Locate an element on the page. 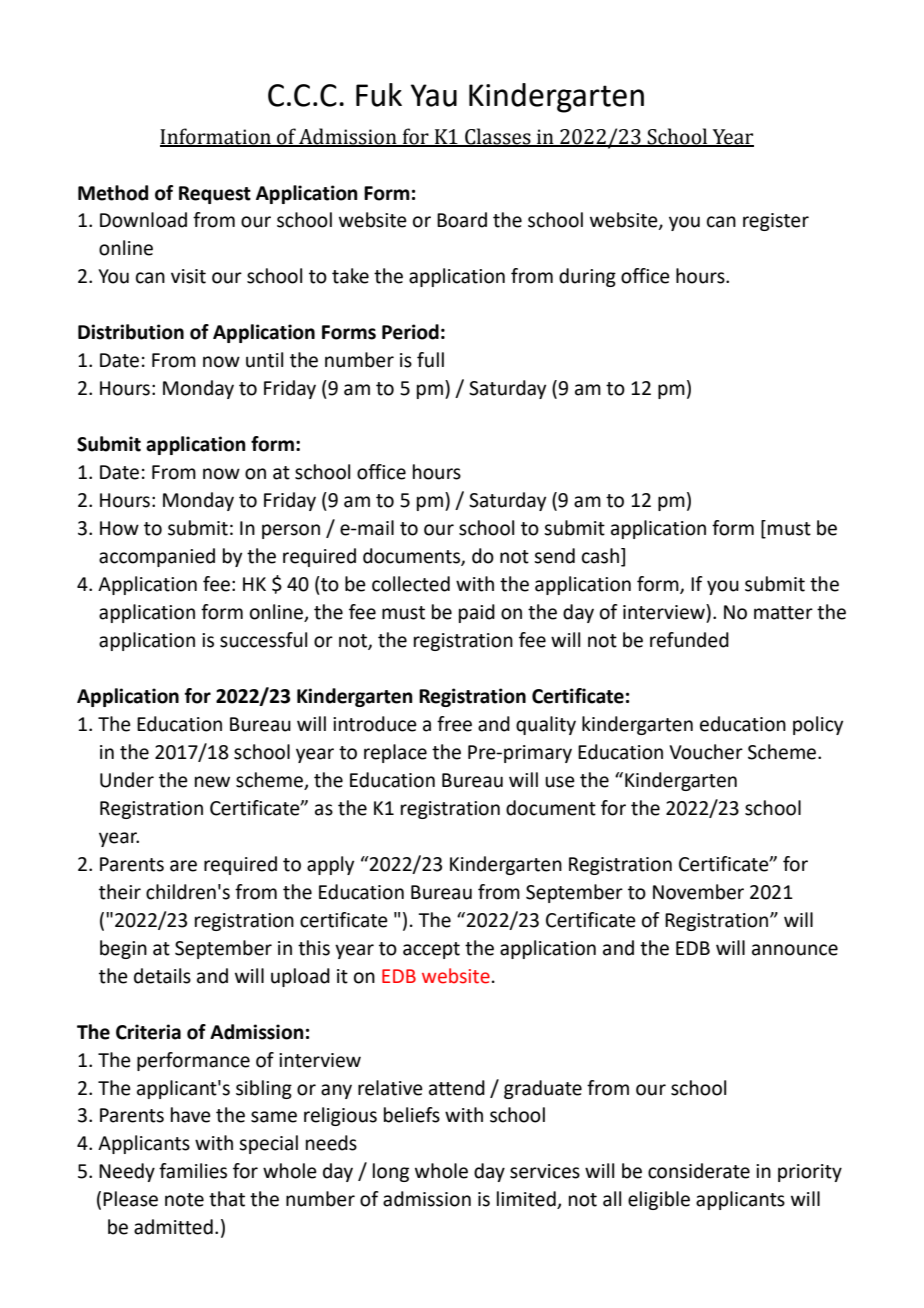 This page has width=924, height=1308. note is located at coordinates (184, 1200).
